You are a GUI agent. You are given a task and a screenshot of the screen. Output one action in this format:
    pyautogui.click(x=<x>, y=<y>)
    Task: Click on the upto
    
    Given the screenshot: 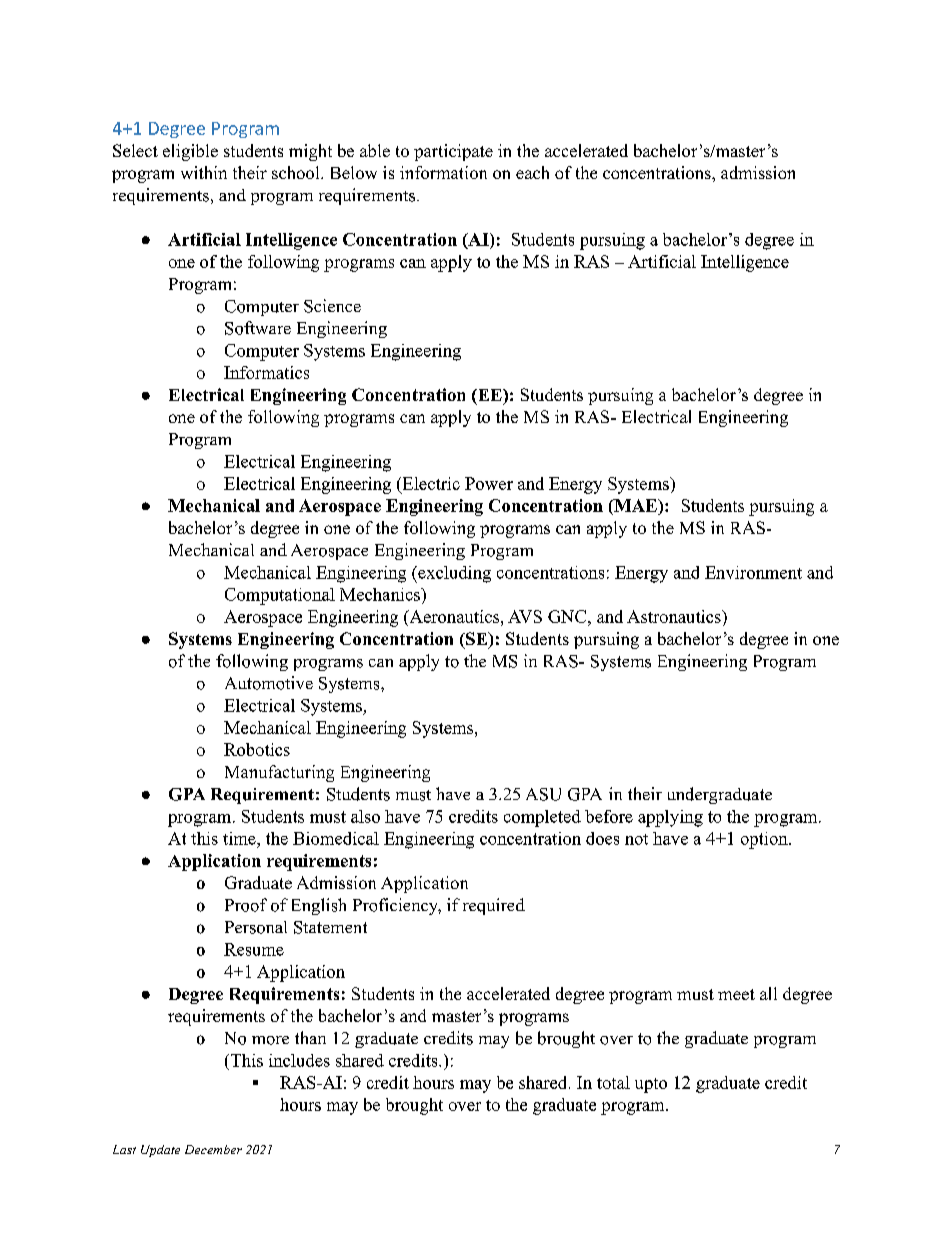 What is the action you would take?
    pyautogui.click(x=651, y=1085)
